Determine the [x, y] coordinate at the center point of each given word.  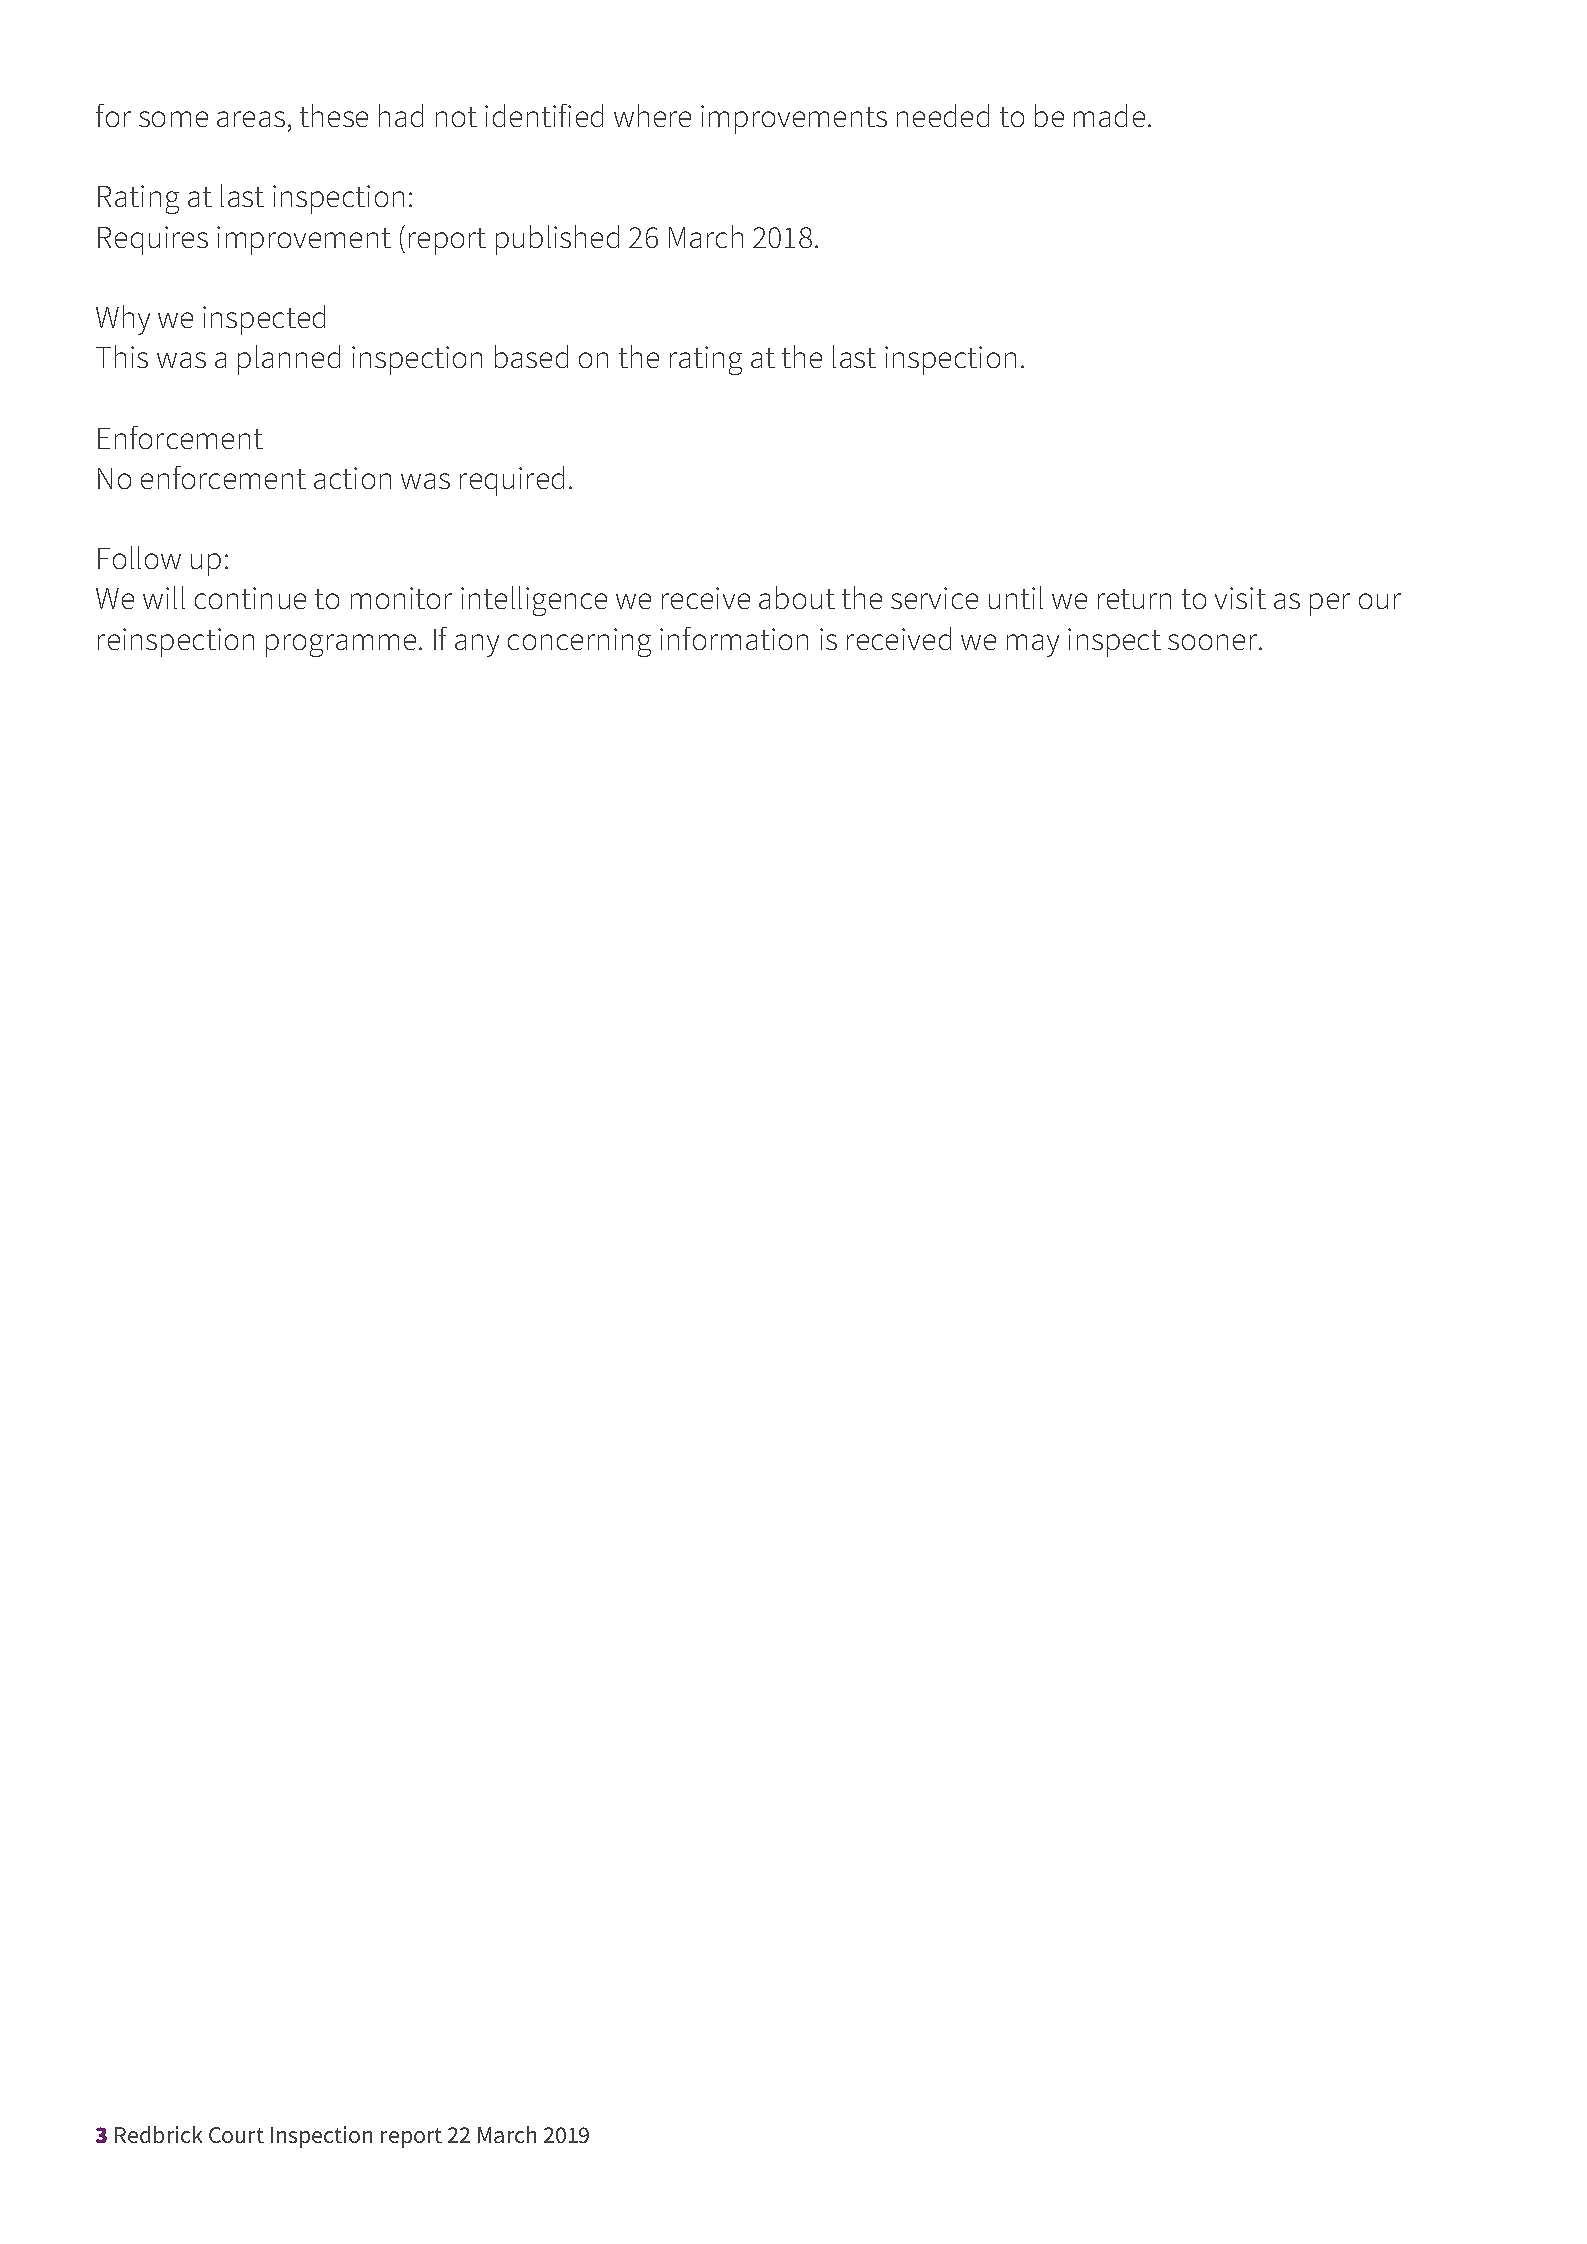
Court [236, 2135]
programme [341, 645]
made [1109, 115]
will [164, 597]
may [1033, 645]
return [1134, 599]
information [734, 638]
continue [250, 598]
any [477, 645]
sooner [1214, 642]
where [652, 115]
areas [251, 119]
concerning [579, 642]
